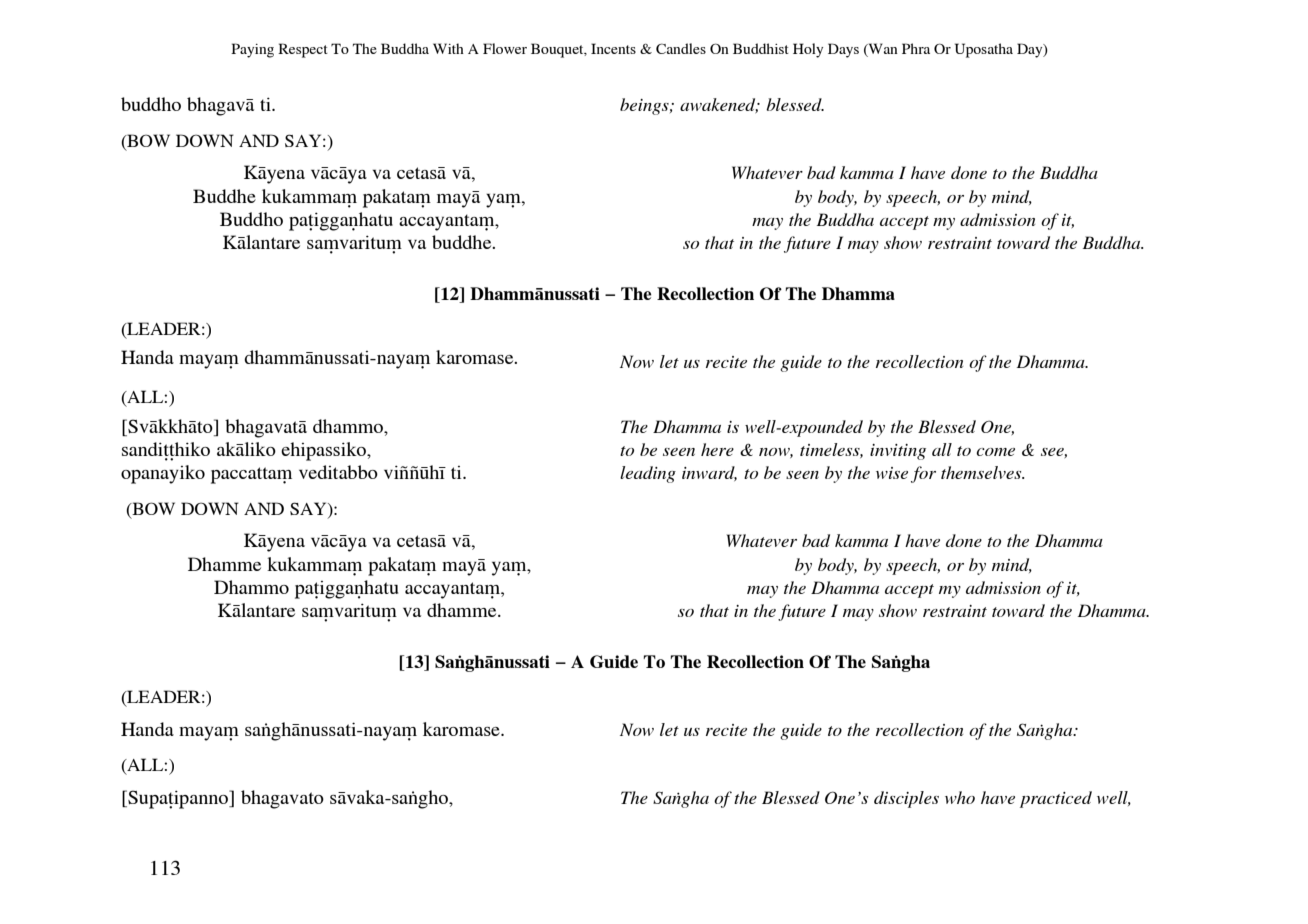 This page has height=924, width=1308. Describe the element at coordinates (892, 473) in the page. I see `wise` at that location.
